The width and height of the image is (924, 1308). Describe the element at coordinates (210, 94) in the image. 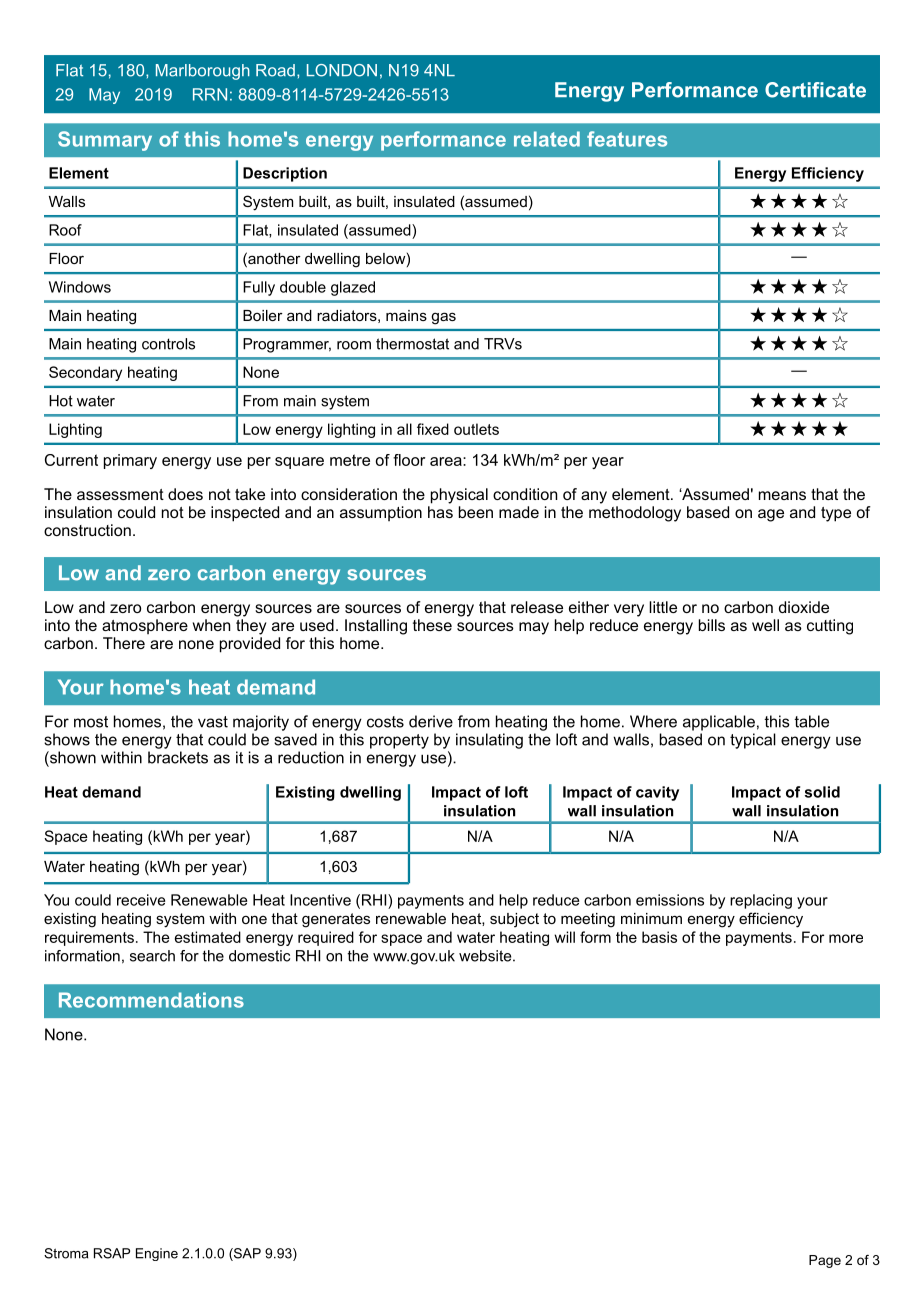

I see `RRN` at that location.
